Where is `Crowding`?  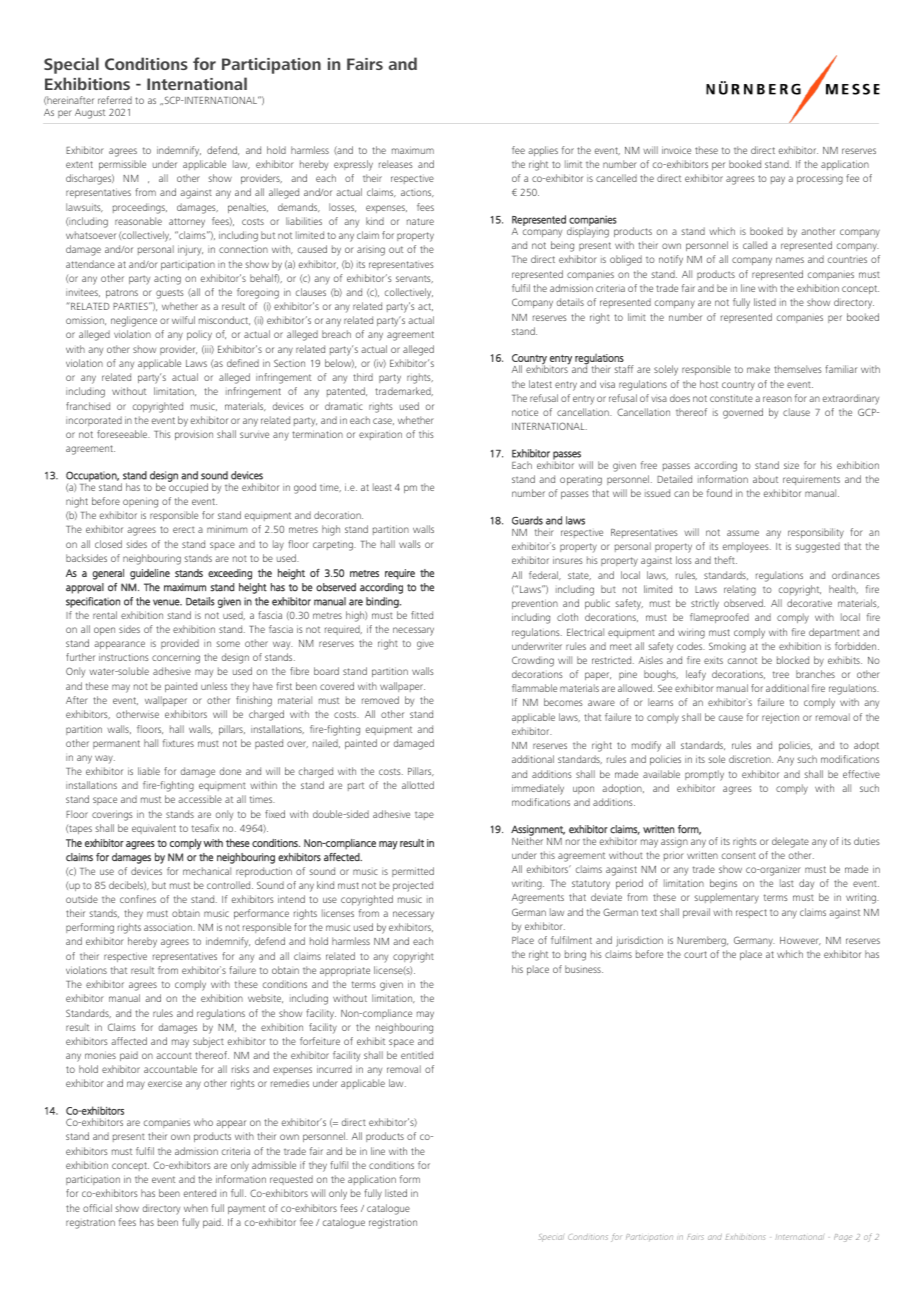
Crowding is located at coordinates (533, 661).
